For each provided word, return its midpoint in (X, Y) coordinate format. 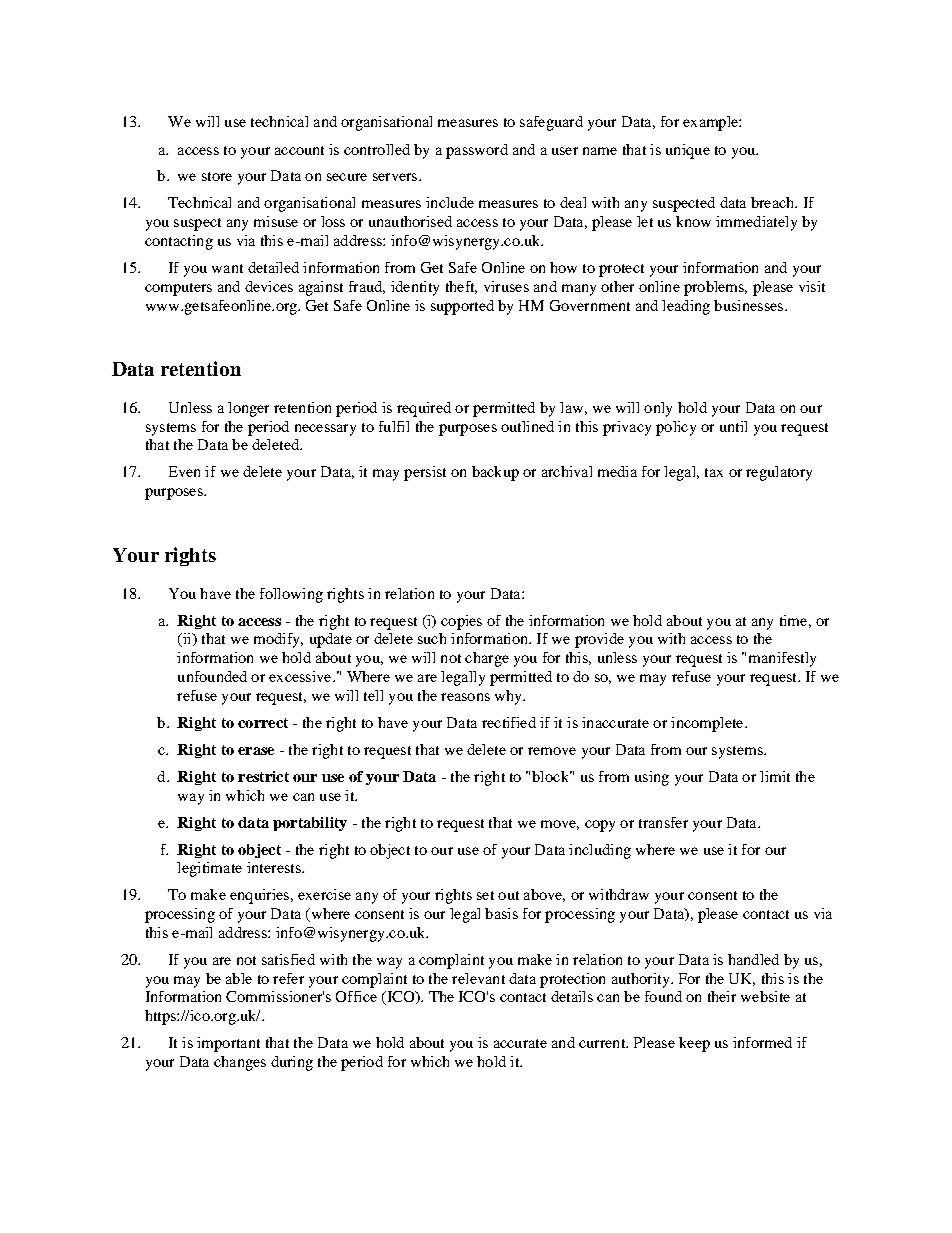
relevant (478, 978)
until (733, 426)
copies (461, 622)
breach (774, 202)
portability (310, 824)
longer (248, 409)
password (477, 151)
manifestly (782, 659)
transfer (663, 822)
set (485, 895)
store (217, 176)
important (228, 1044)
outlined (527, 426)
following (291, 595)
